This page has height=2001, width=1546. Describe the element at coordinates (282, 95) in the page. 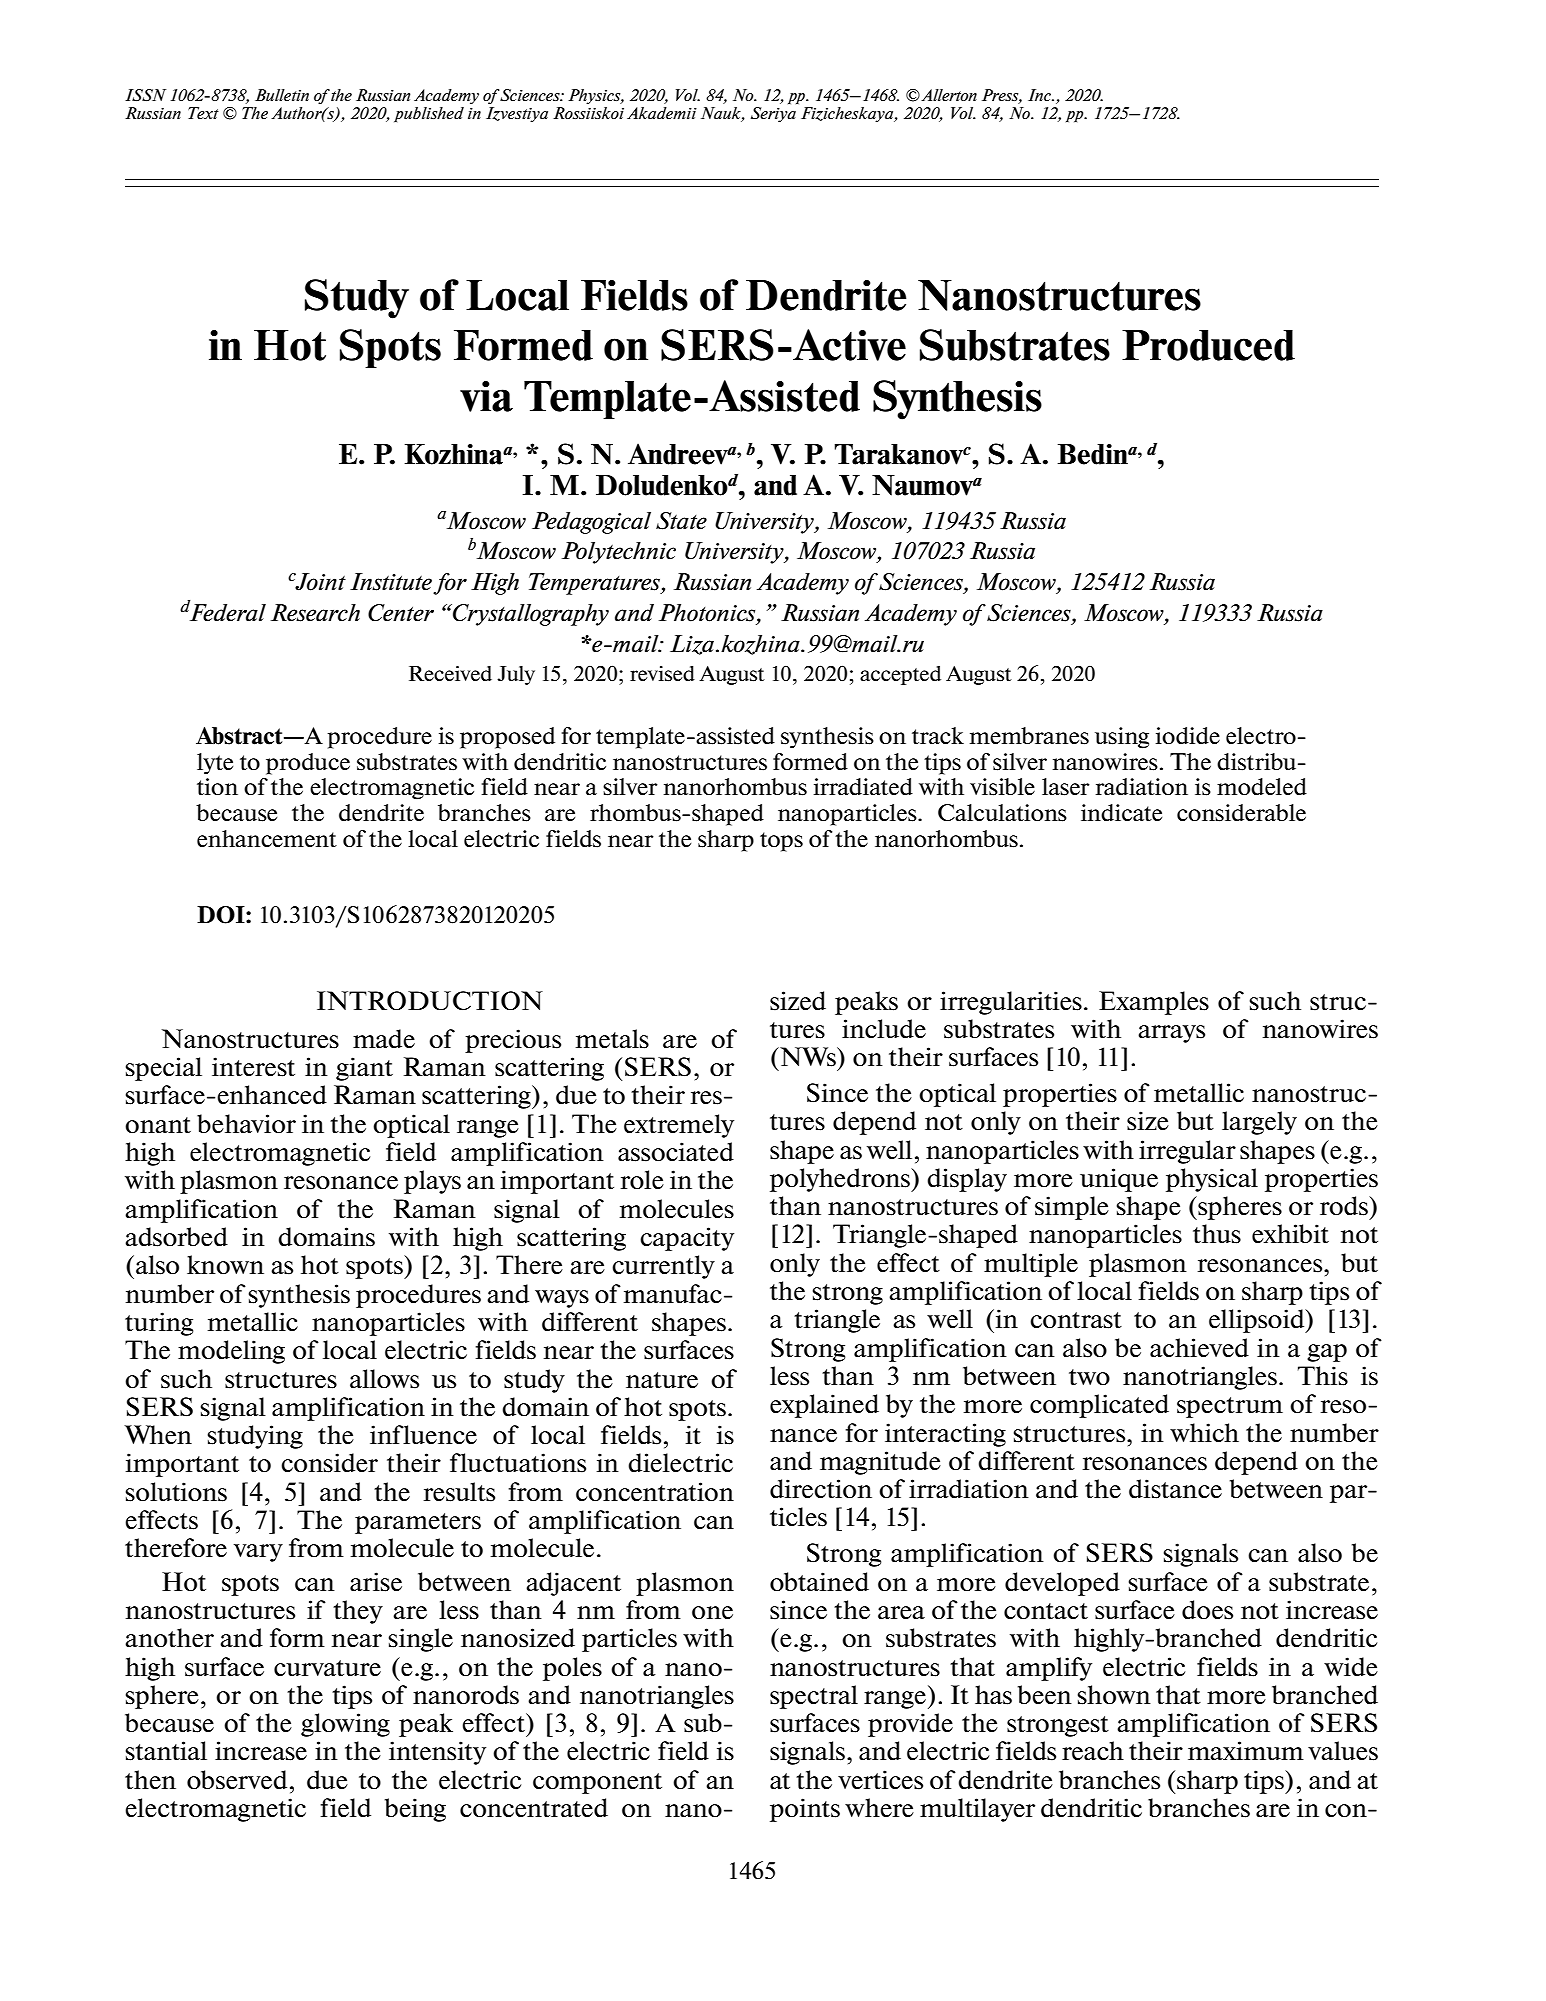

I see `Bulletin` at that location.
